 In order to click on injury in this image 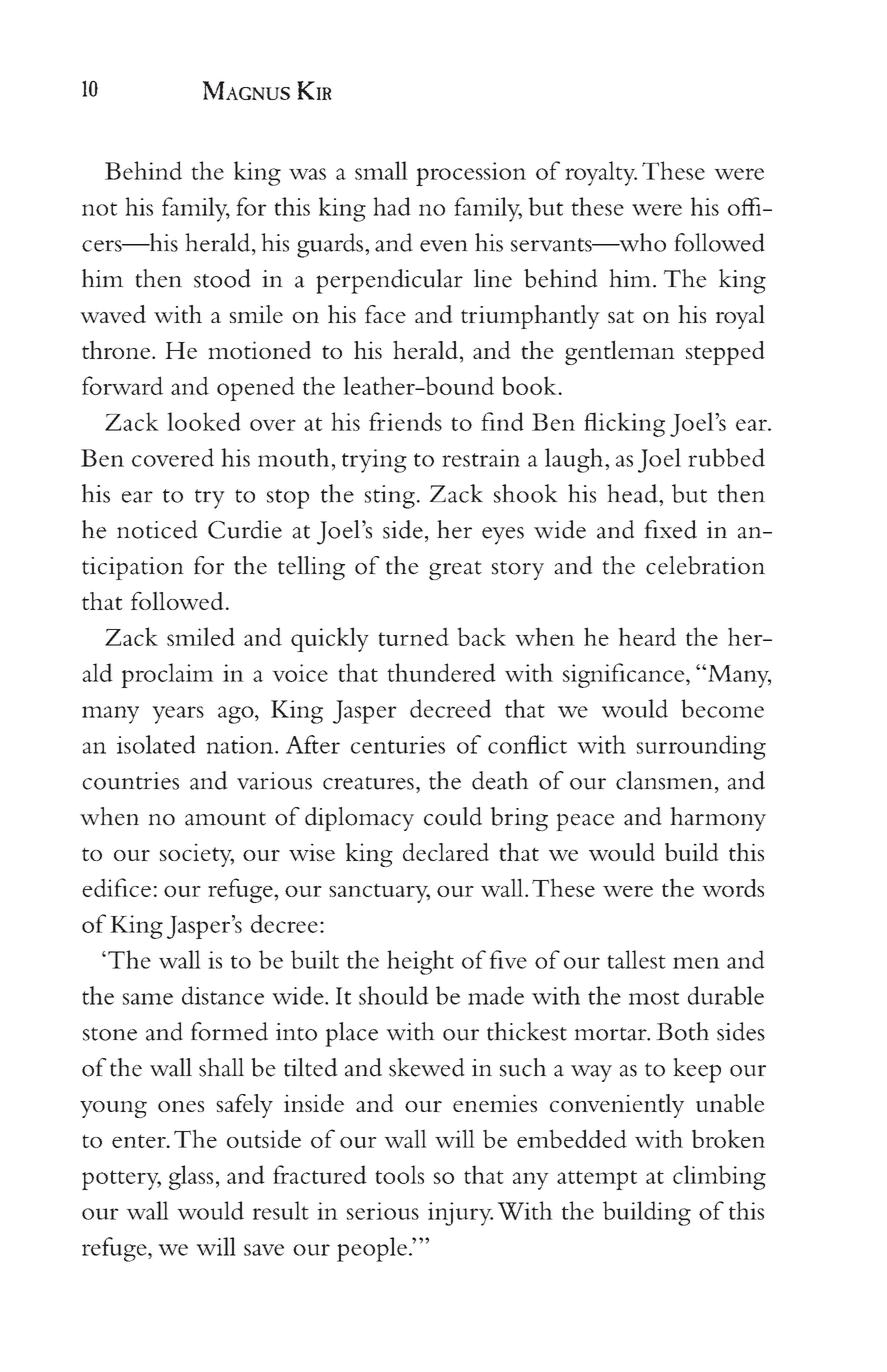, I will do `click(460, 1214)`.
